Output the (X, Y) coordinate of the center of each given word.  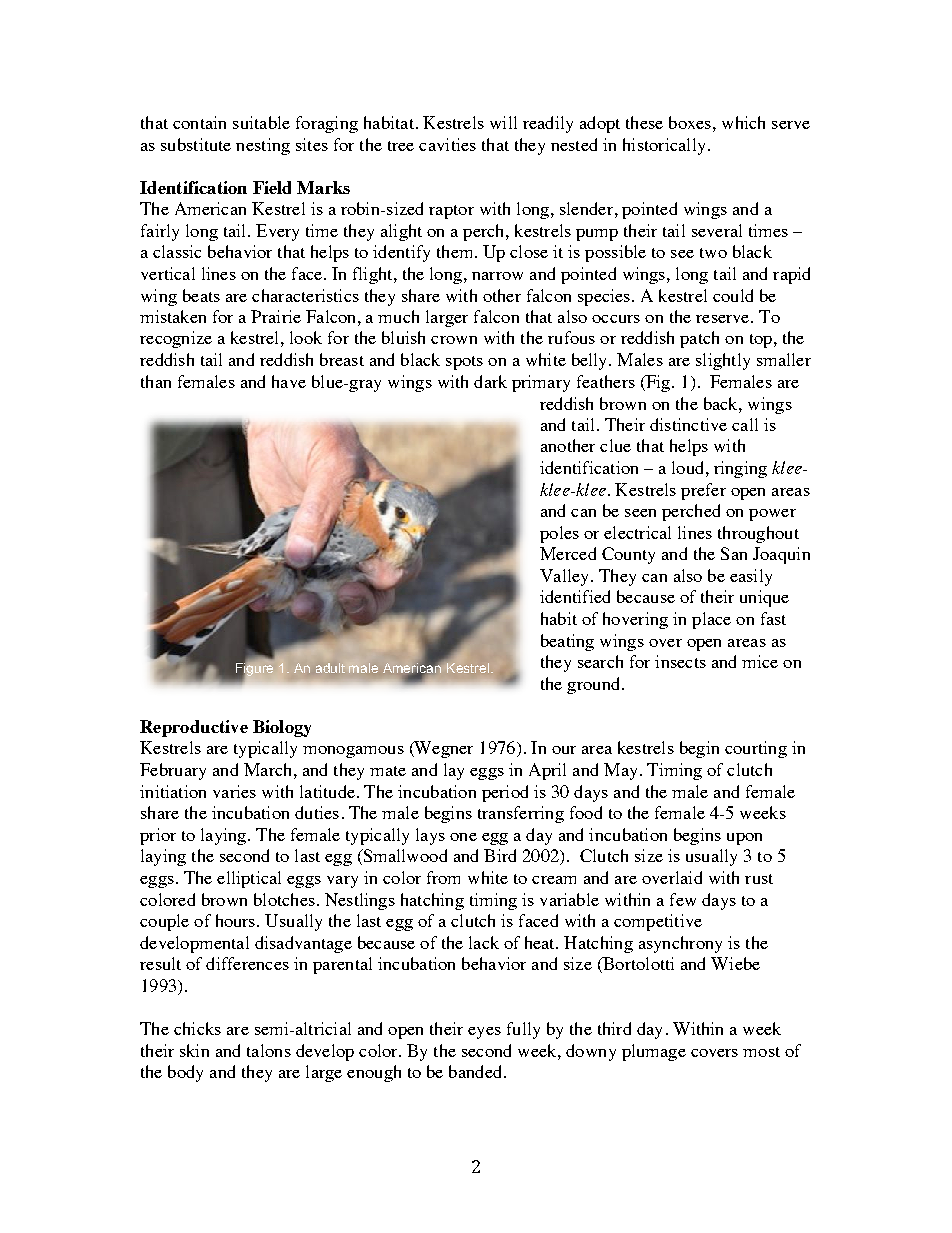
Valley (566, 577)
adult (330, 668)
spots (464, 363)
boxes (690, 122)
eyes (484, 1033)
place (711, 620)
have (289, 381)
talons (269, 1050)
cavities (447, 144)
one (463, 837)
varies (234, 791)
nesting (263, 146)
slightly (723, 361)
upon (744, 839)
